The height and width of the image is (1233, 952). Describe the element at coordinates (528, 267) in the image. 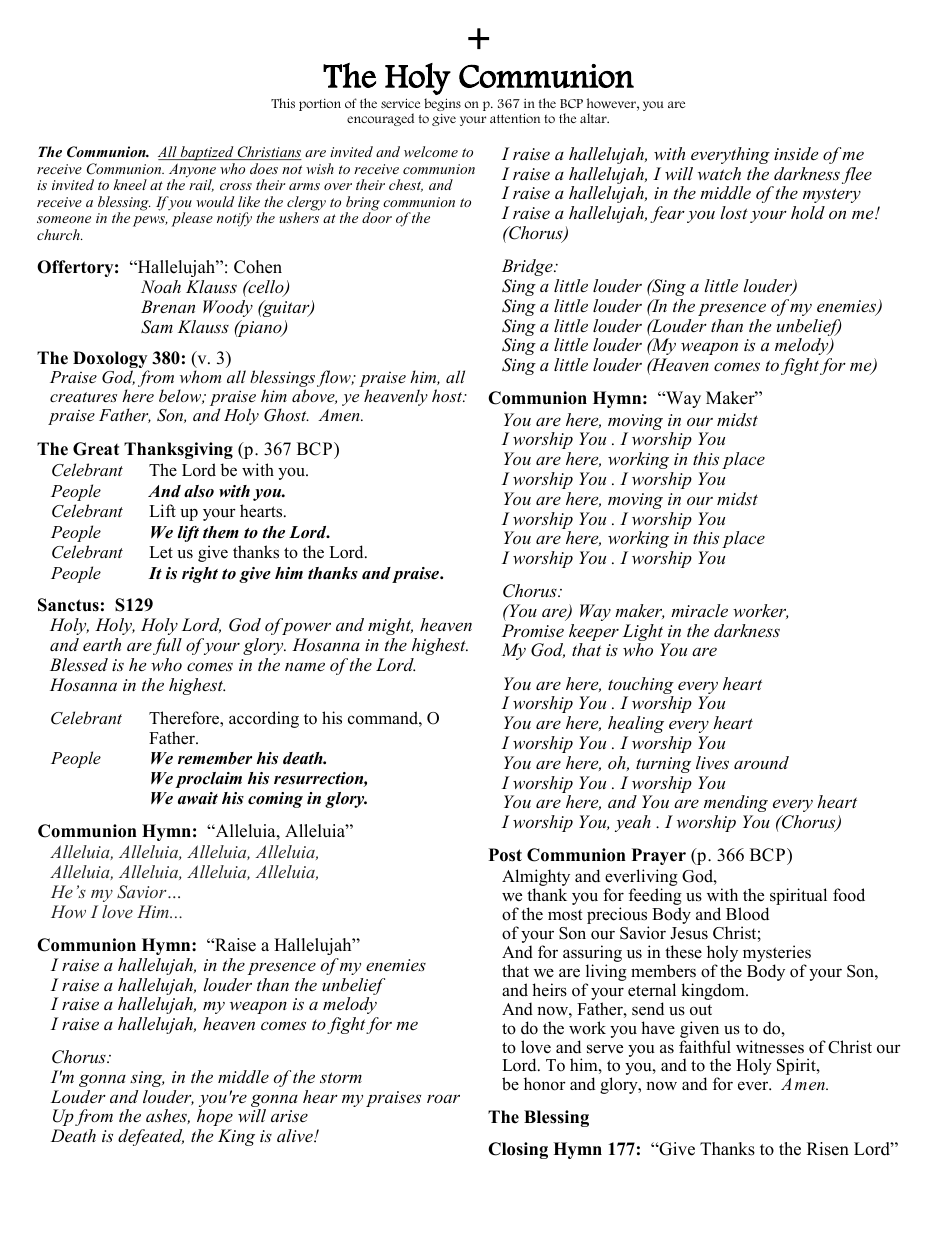

I see `Bridge` at that location.
